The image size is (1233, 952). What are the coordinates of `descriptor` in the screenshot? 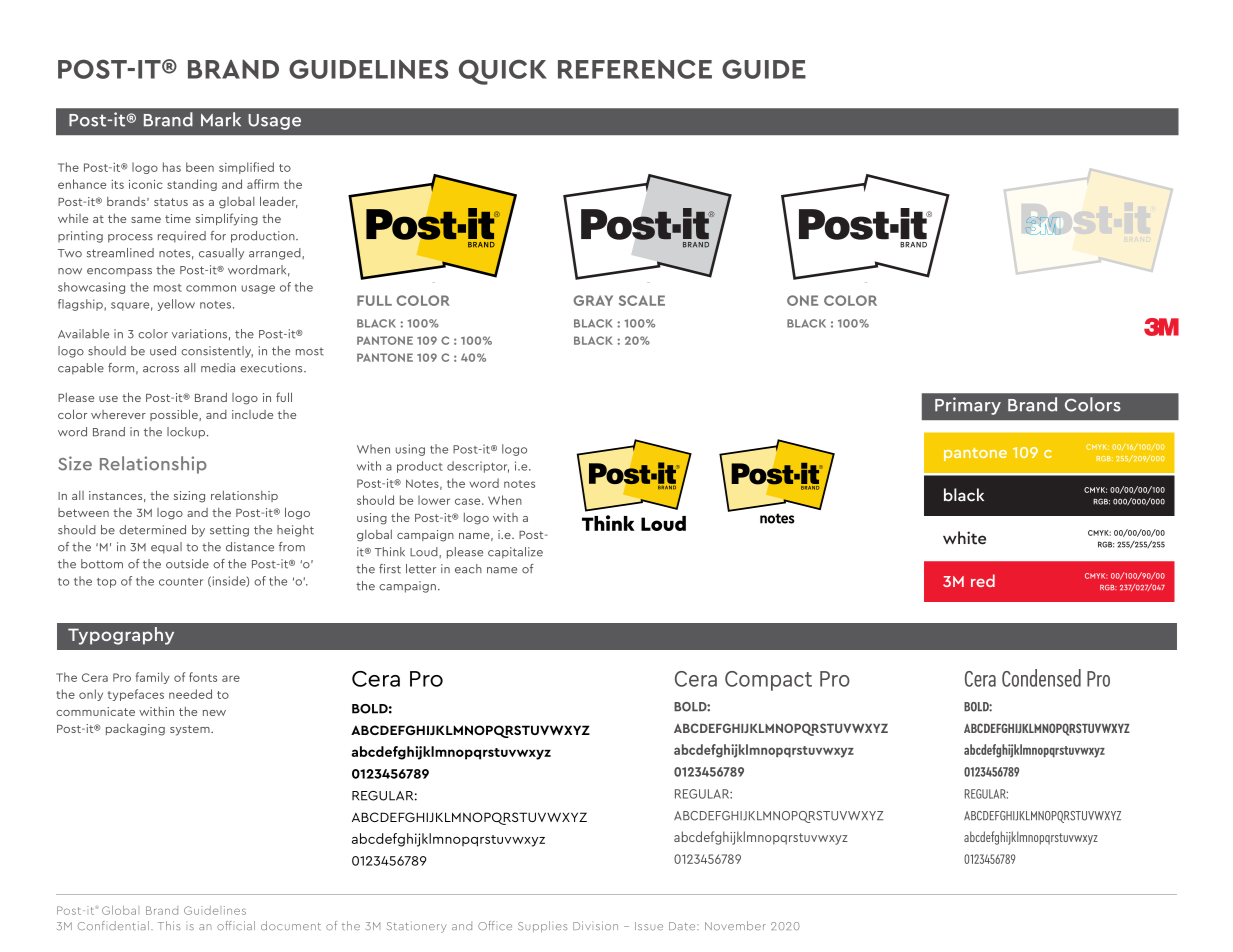 It's located at (478, 467).
